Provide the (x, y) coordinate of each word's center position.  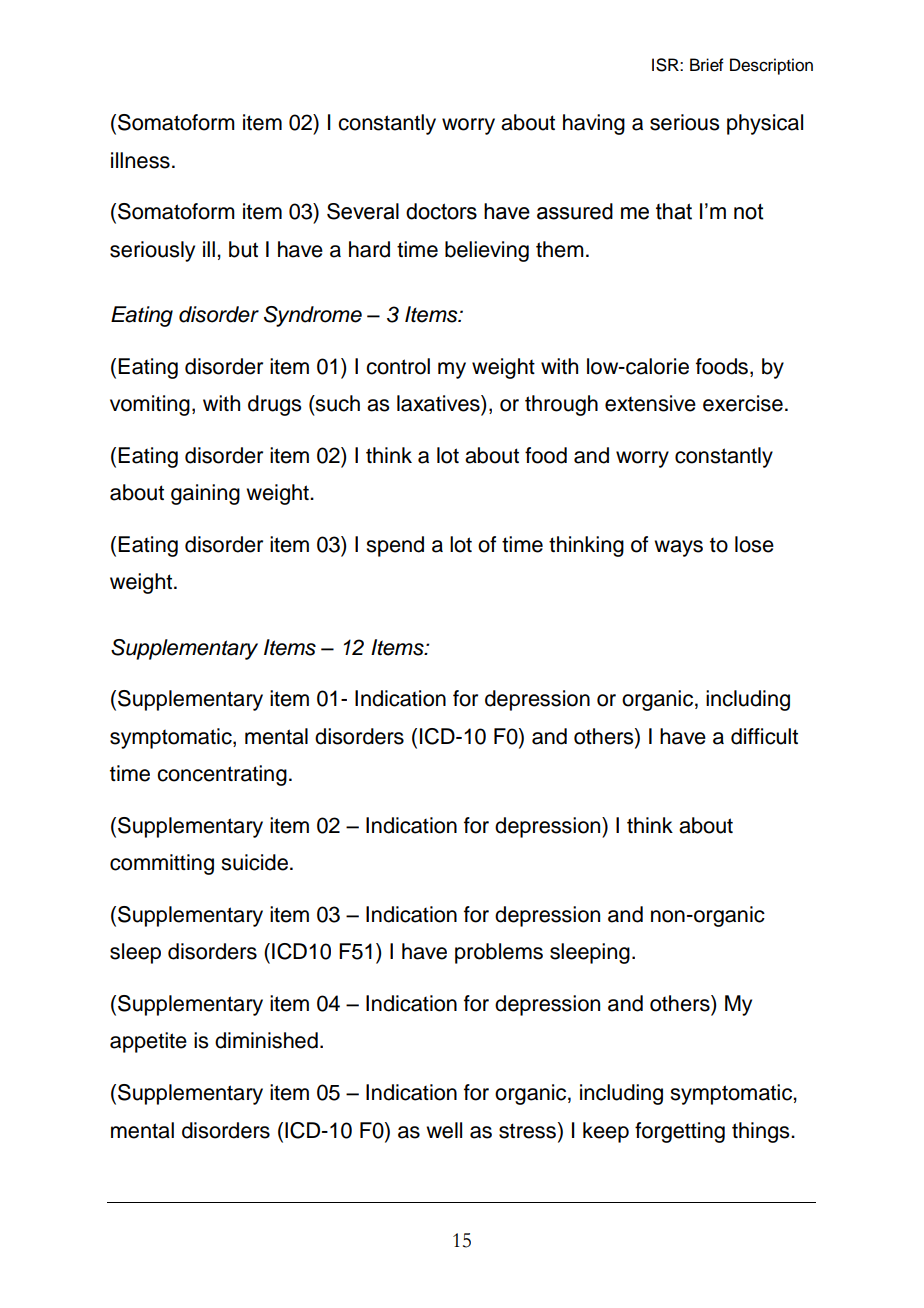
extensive (650, 403)
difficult (764, 736)
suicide (254, 862)
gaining (205, 494)
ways (678, 548)
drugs (274, 405)
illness (140, 160)
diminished (266, 1040)
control (398, 366)
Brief (707, 65)
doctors (441, 211)
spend (395, 546)
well (444, 1130)
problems (499, 953)
